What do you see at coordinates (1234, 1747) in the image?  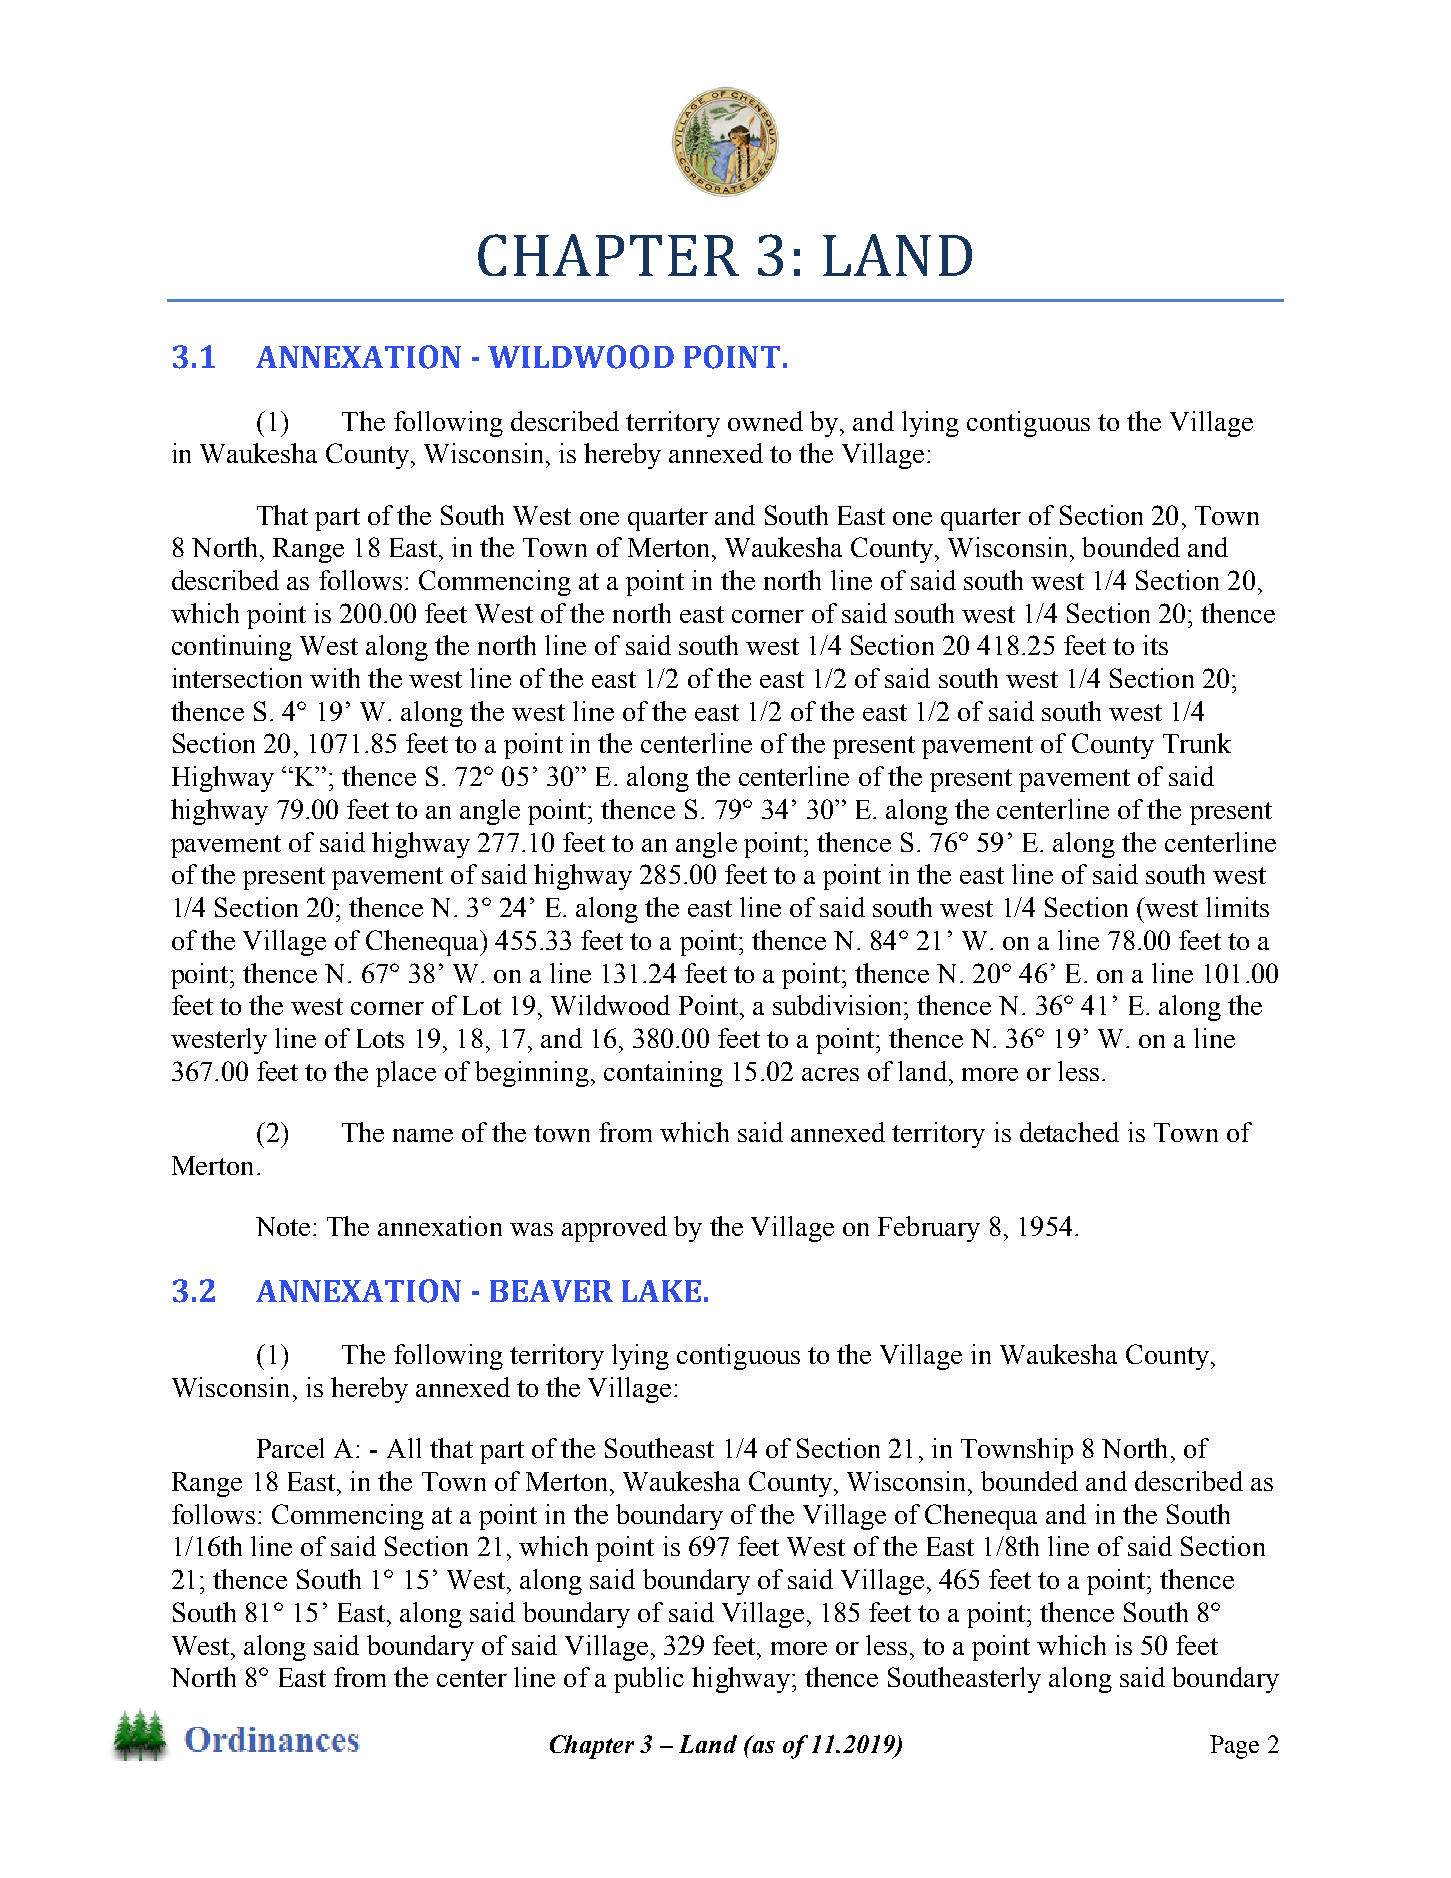 I see `Page` at bounding box center [1234, 1747].
